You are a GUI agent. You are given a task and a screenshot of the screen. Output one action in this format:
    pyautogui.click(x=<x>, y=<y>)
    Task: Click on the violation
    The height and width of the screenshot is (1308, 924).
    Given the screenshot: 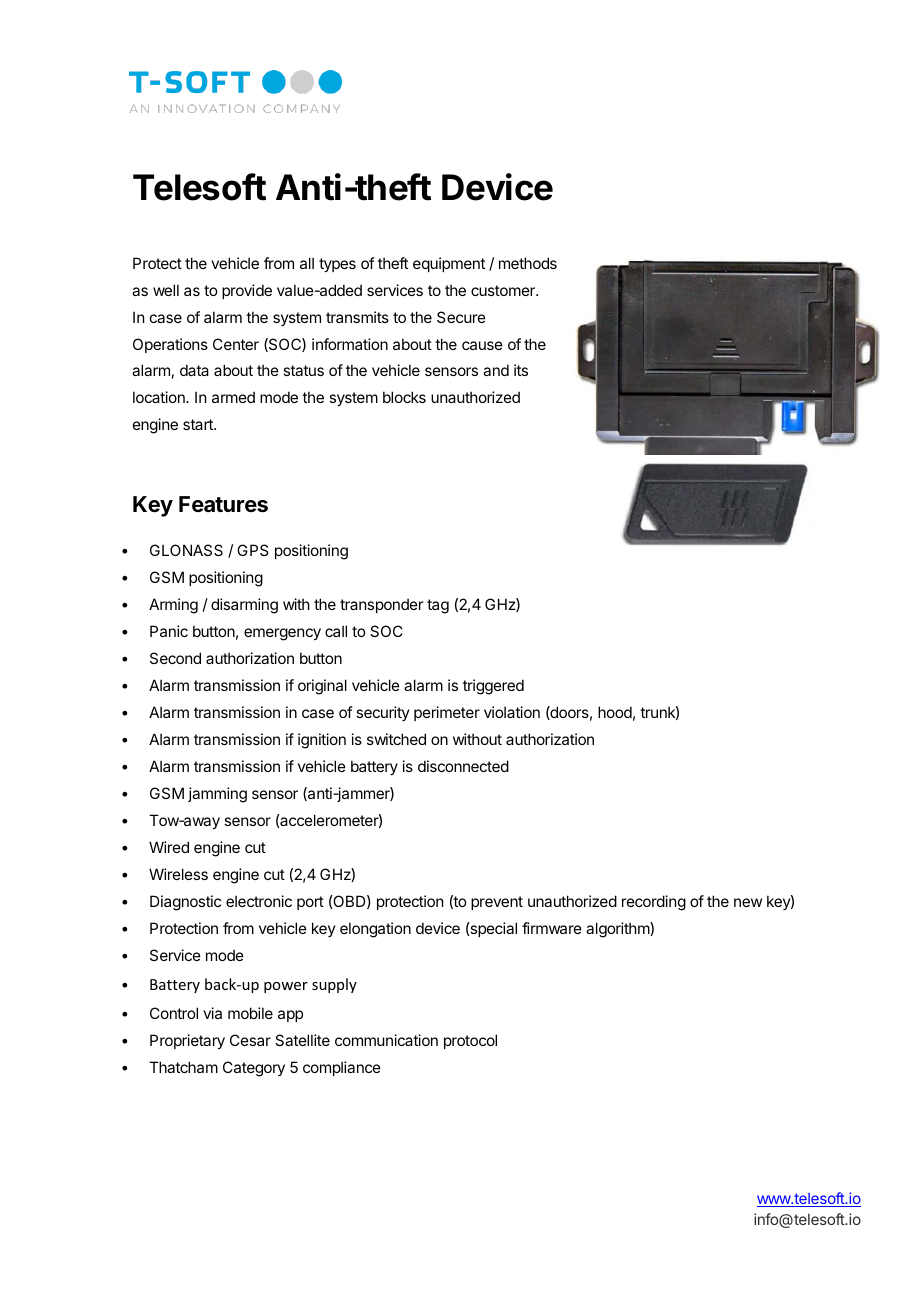 What is the action you would take?
    pyautogui.click(x=512, y=712)
